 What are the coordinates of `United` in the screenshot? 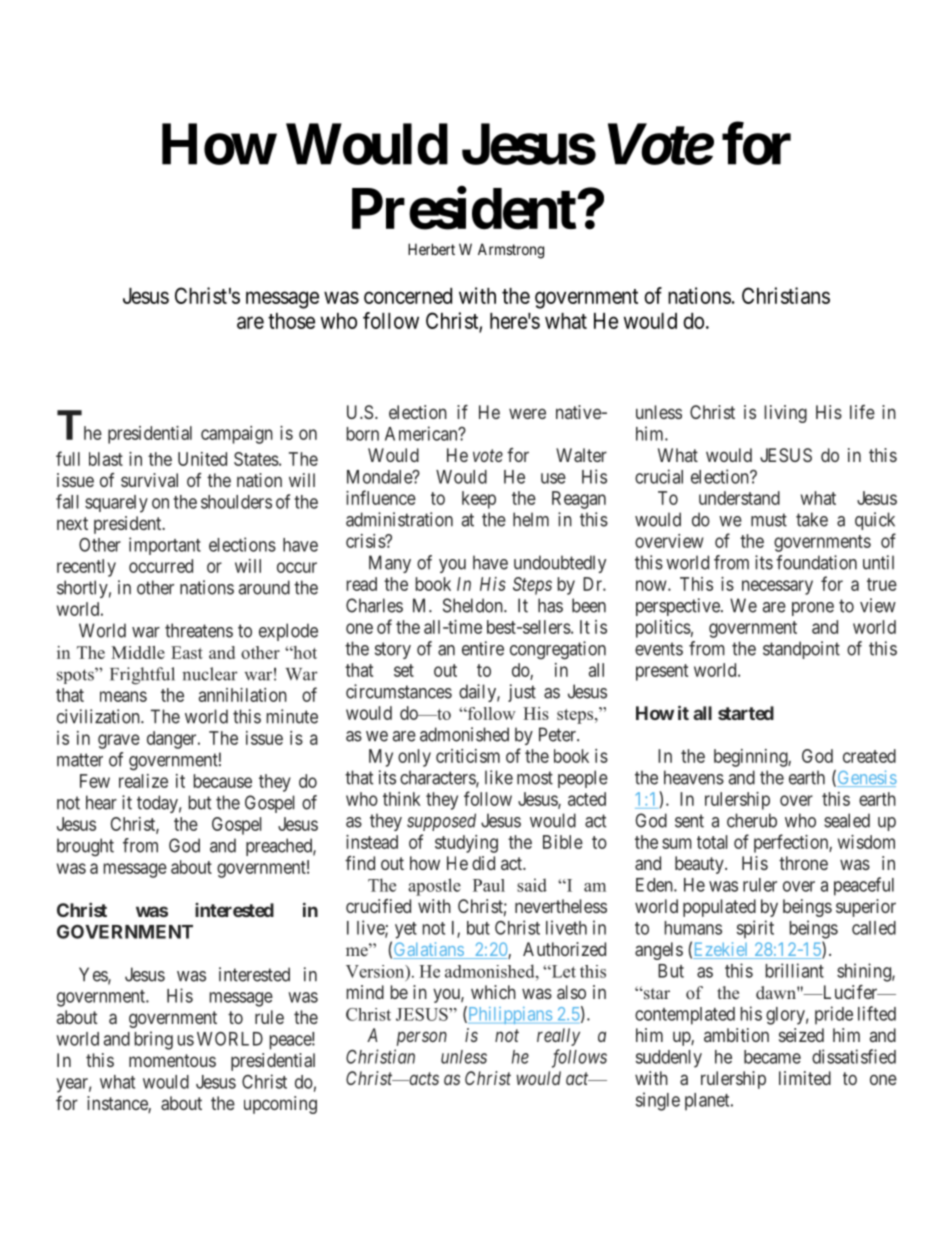 It's located at (202, 459).
